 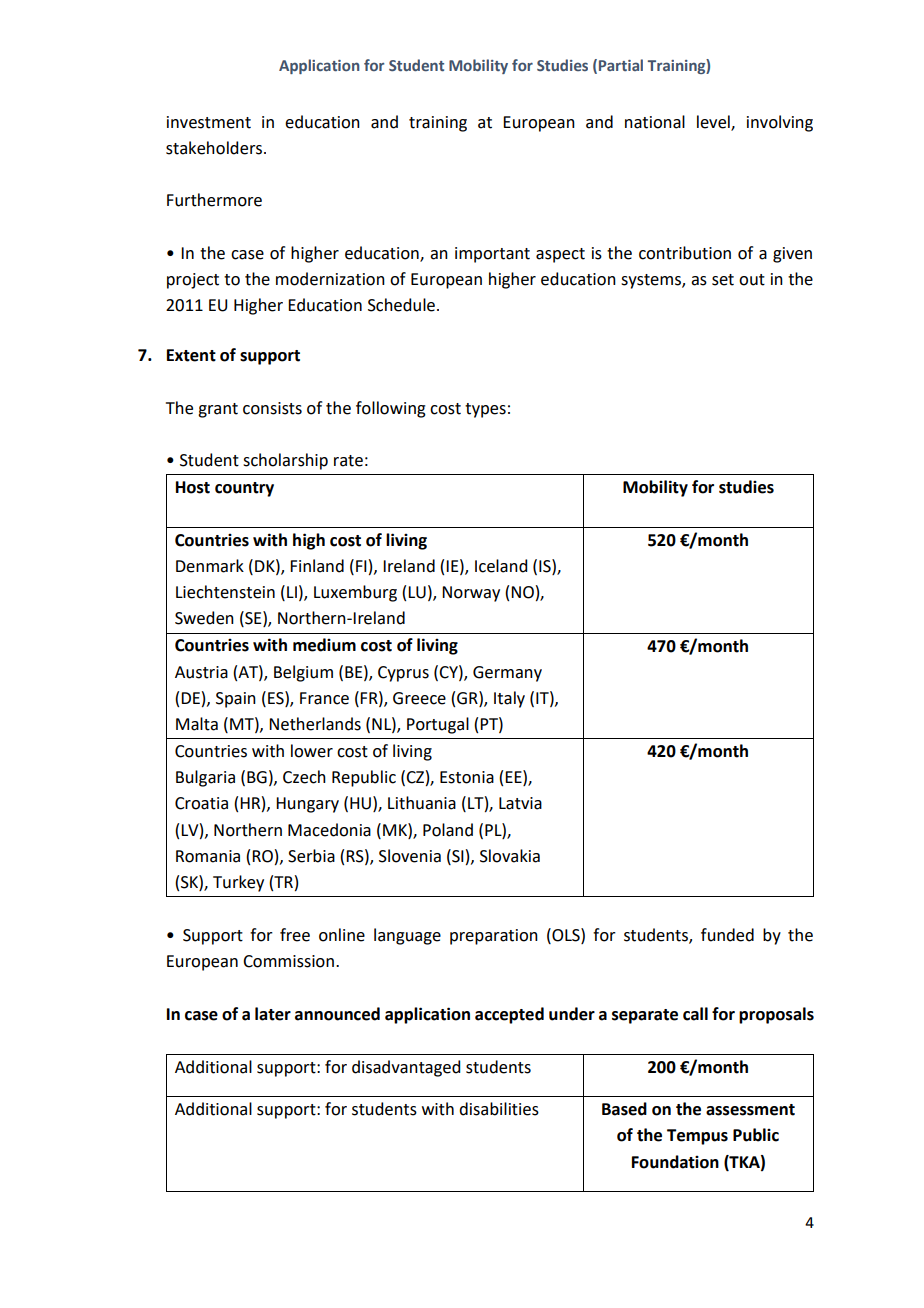 I want to click on Partial, so click(x=621, y=65).
